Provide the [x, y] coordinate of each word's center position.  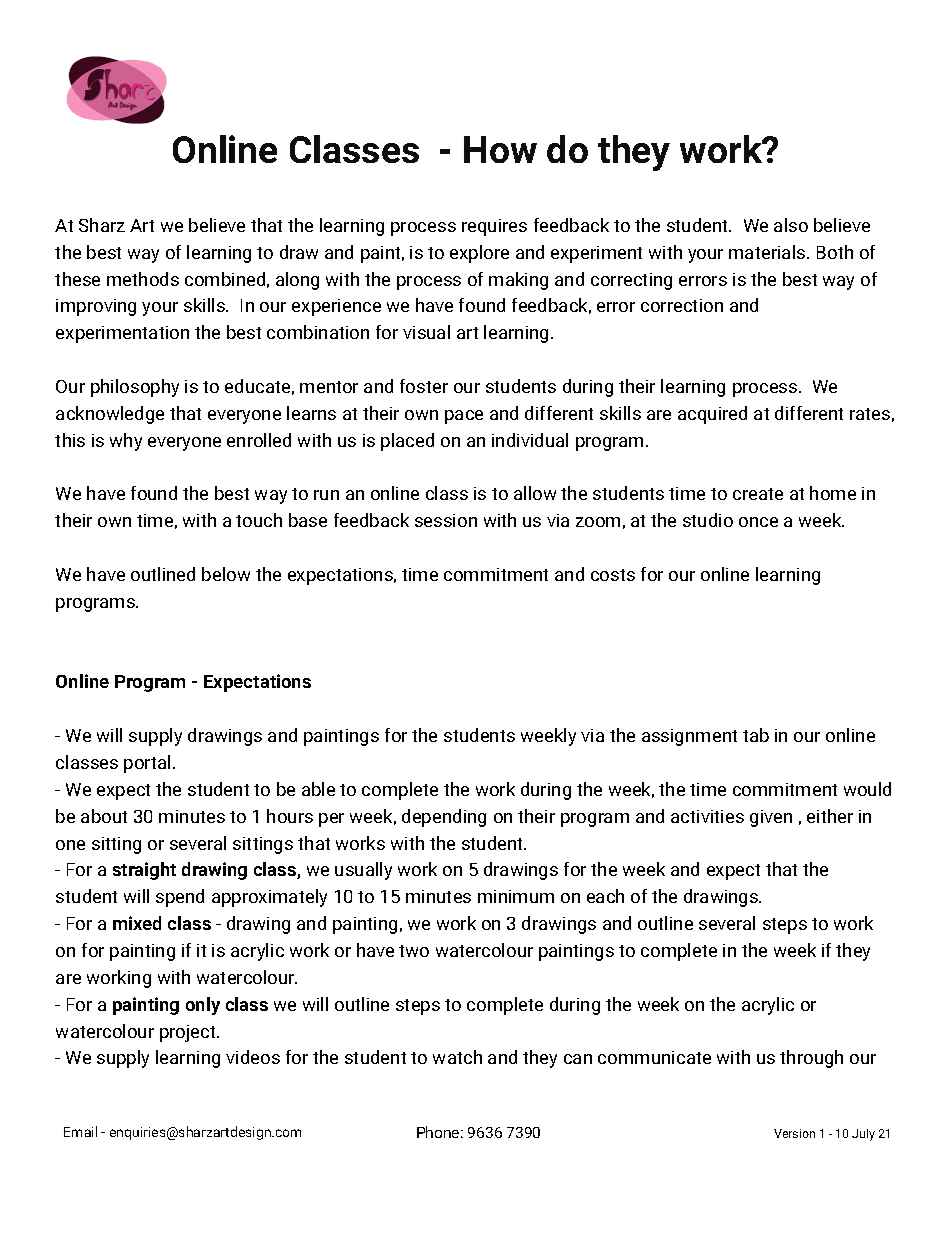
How [500, 149]
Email [80, 1131]
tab [756, 735]
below [226, 574]
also [791, 225]
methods [143, 279]
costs [613, 575]
